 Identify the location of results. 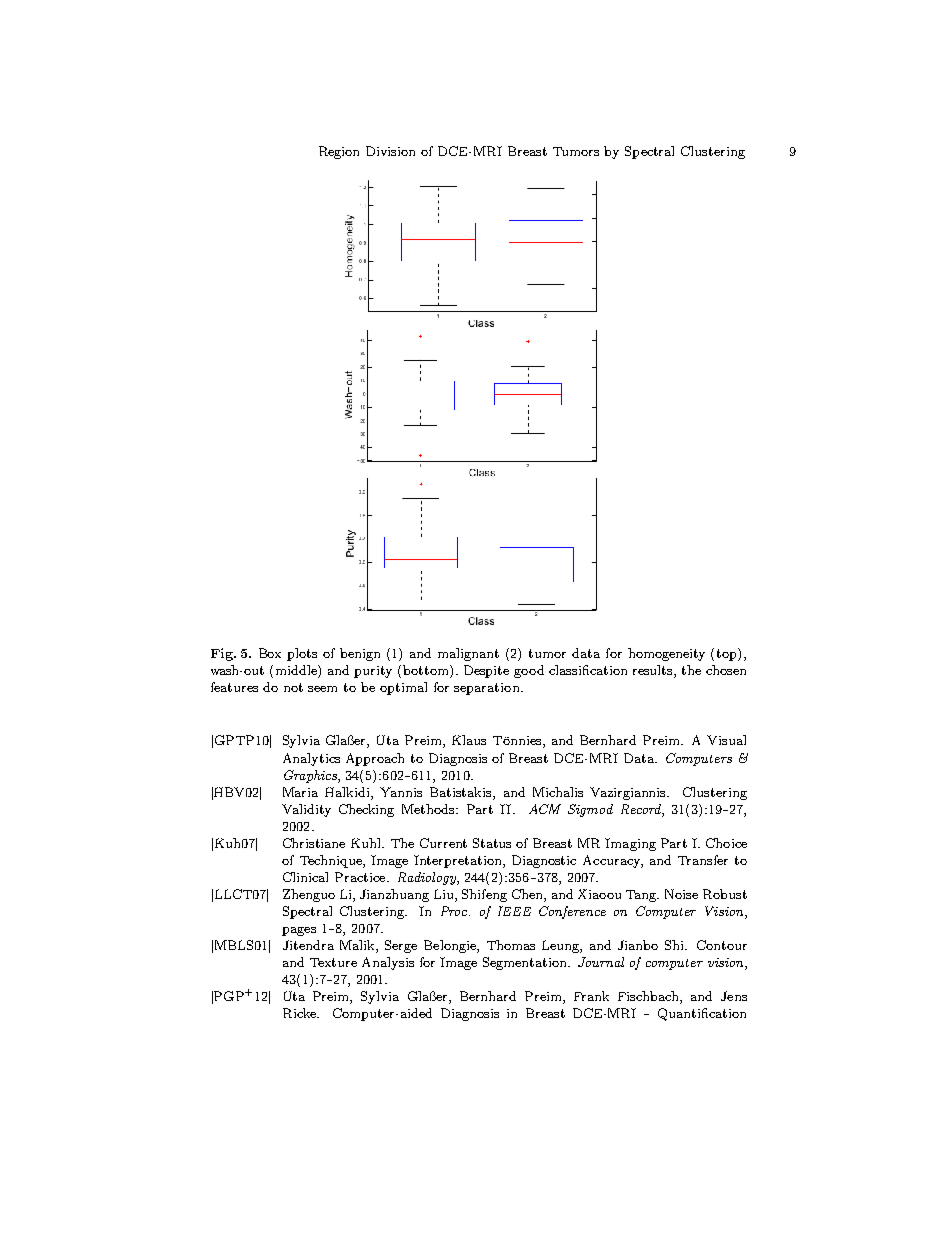
(654, 671).
